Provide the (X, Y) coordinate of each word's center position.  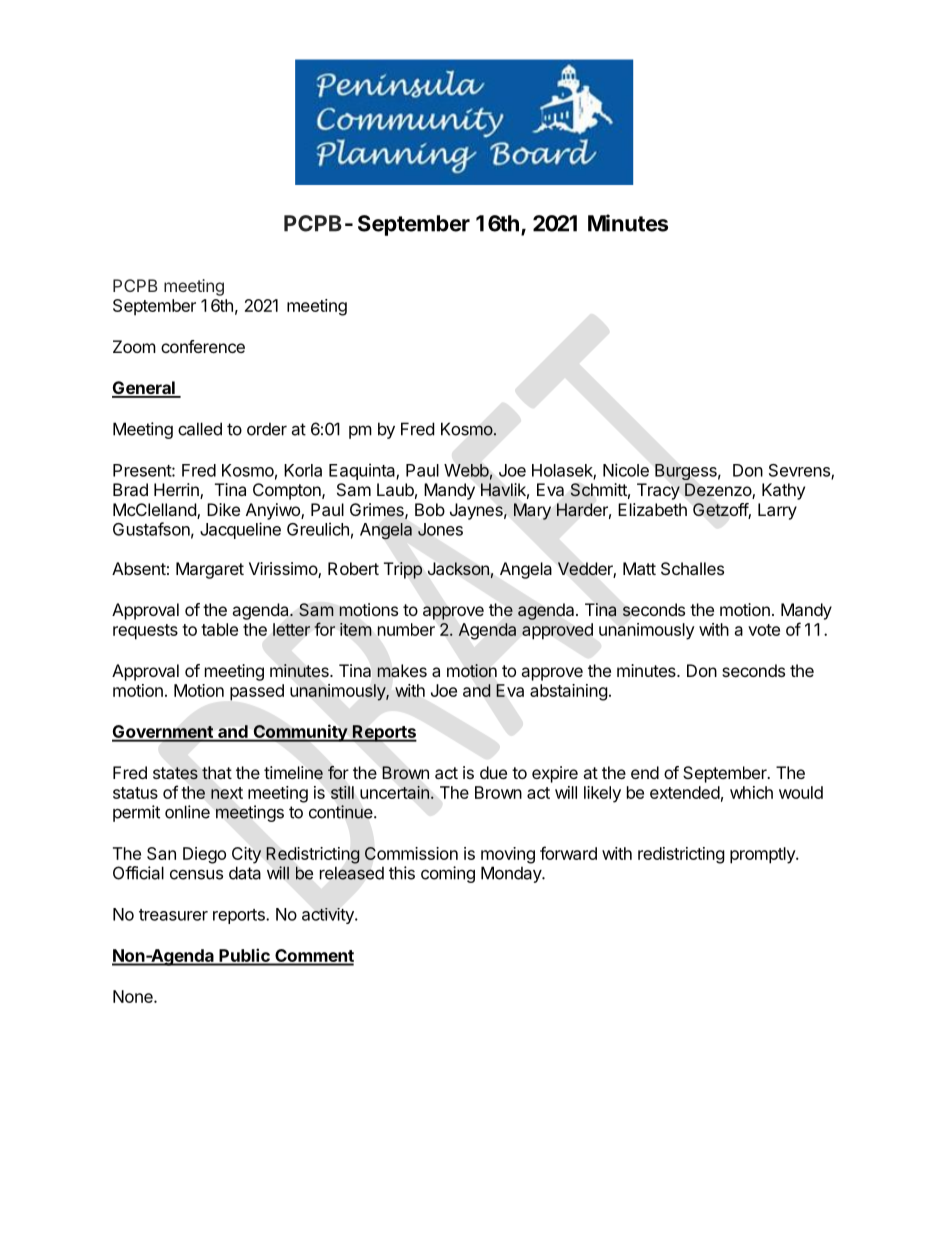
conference (203, 346)
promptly (763, 855)
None (134, 996)
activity (329, 916)
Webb (466, 470)
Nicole (626, 470)
